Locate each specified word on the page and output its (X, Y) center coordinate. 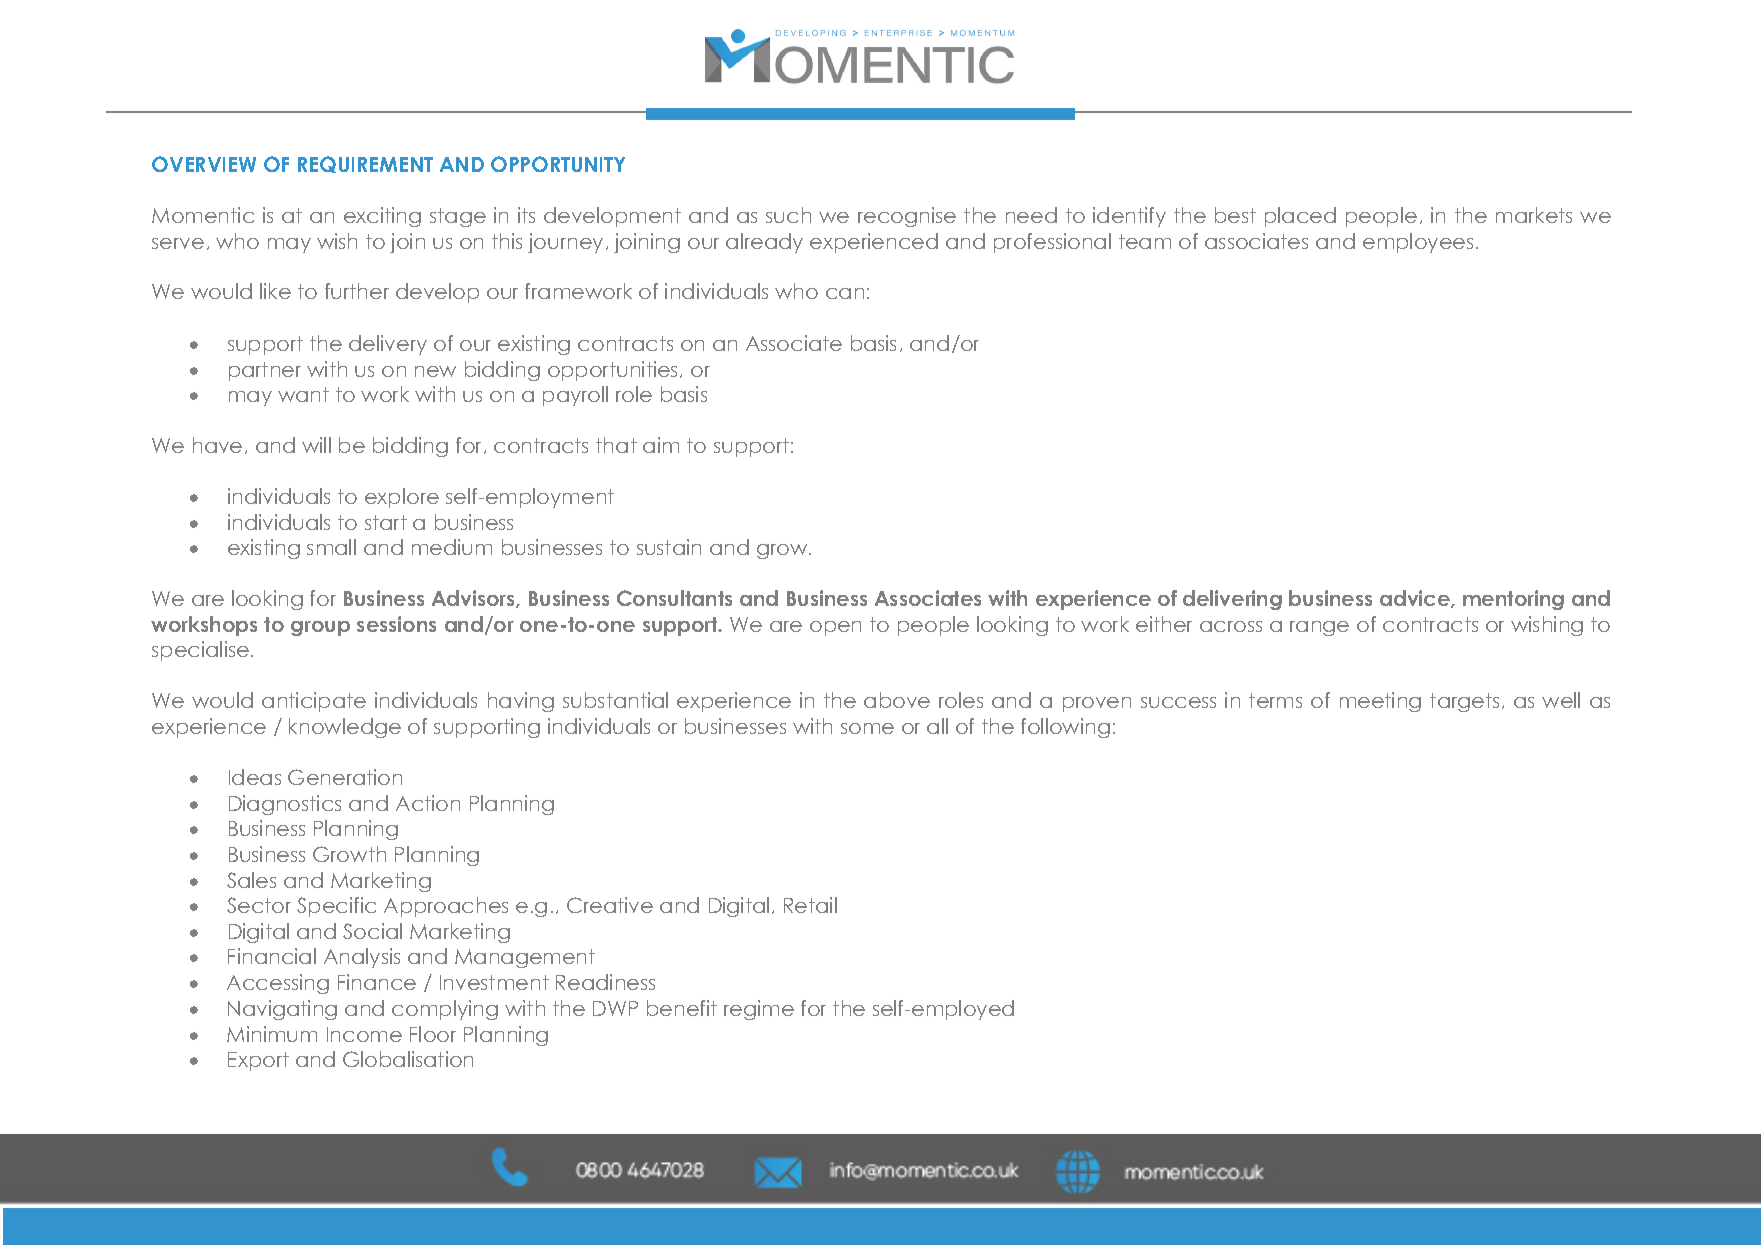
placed (1300, 217)
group (320, 628)
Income (364, 1034)
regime (759, 1010)
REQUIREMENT (365, 164)
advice (1416, 599)
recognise (907, 217)
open (835, 628)
